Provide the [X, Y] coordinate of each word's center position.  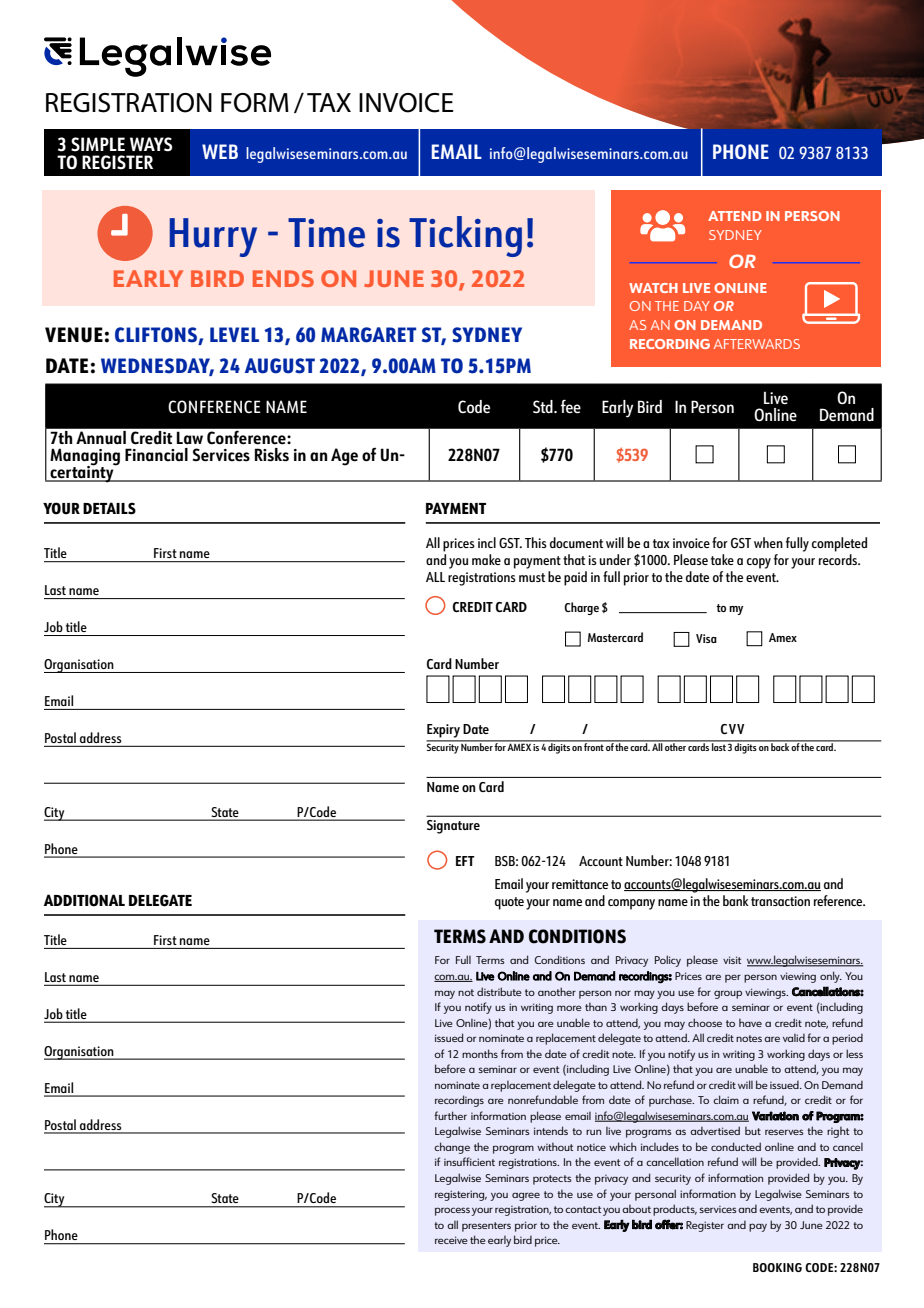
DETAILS [109, 508]
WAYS [151, 144]
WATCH [653, 288]
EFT [465, 861]
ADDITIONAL [84, 900]
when [768, 542]
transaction [780, 901]
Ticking [465, 236]
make [486, 559]
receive [451, 1240]
